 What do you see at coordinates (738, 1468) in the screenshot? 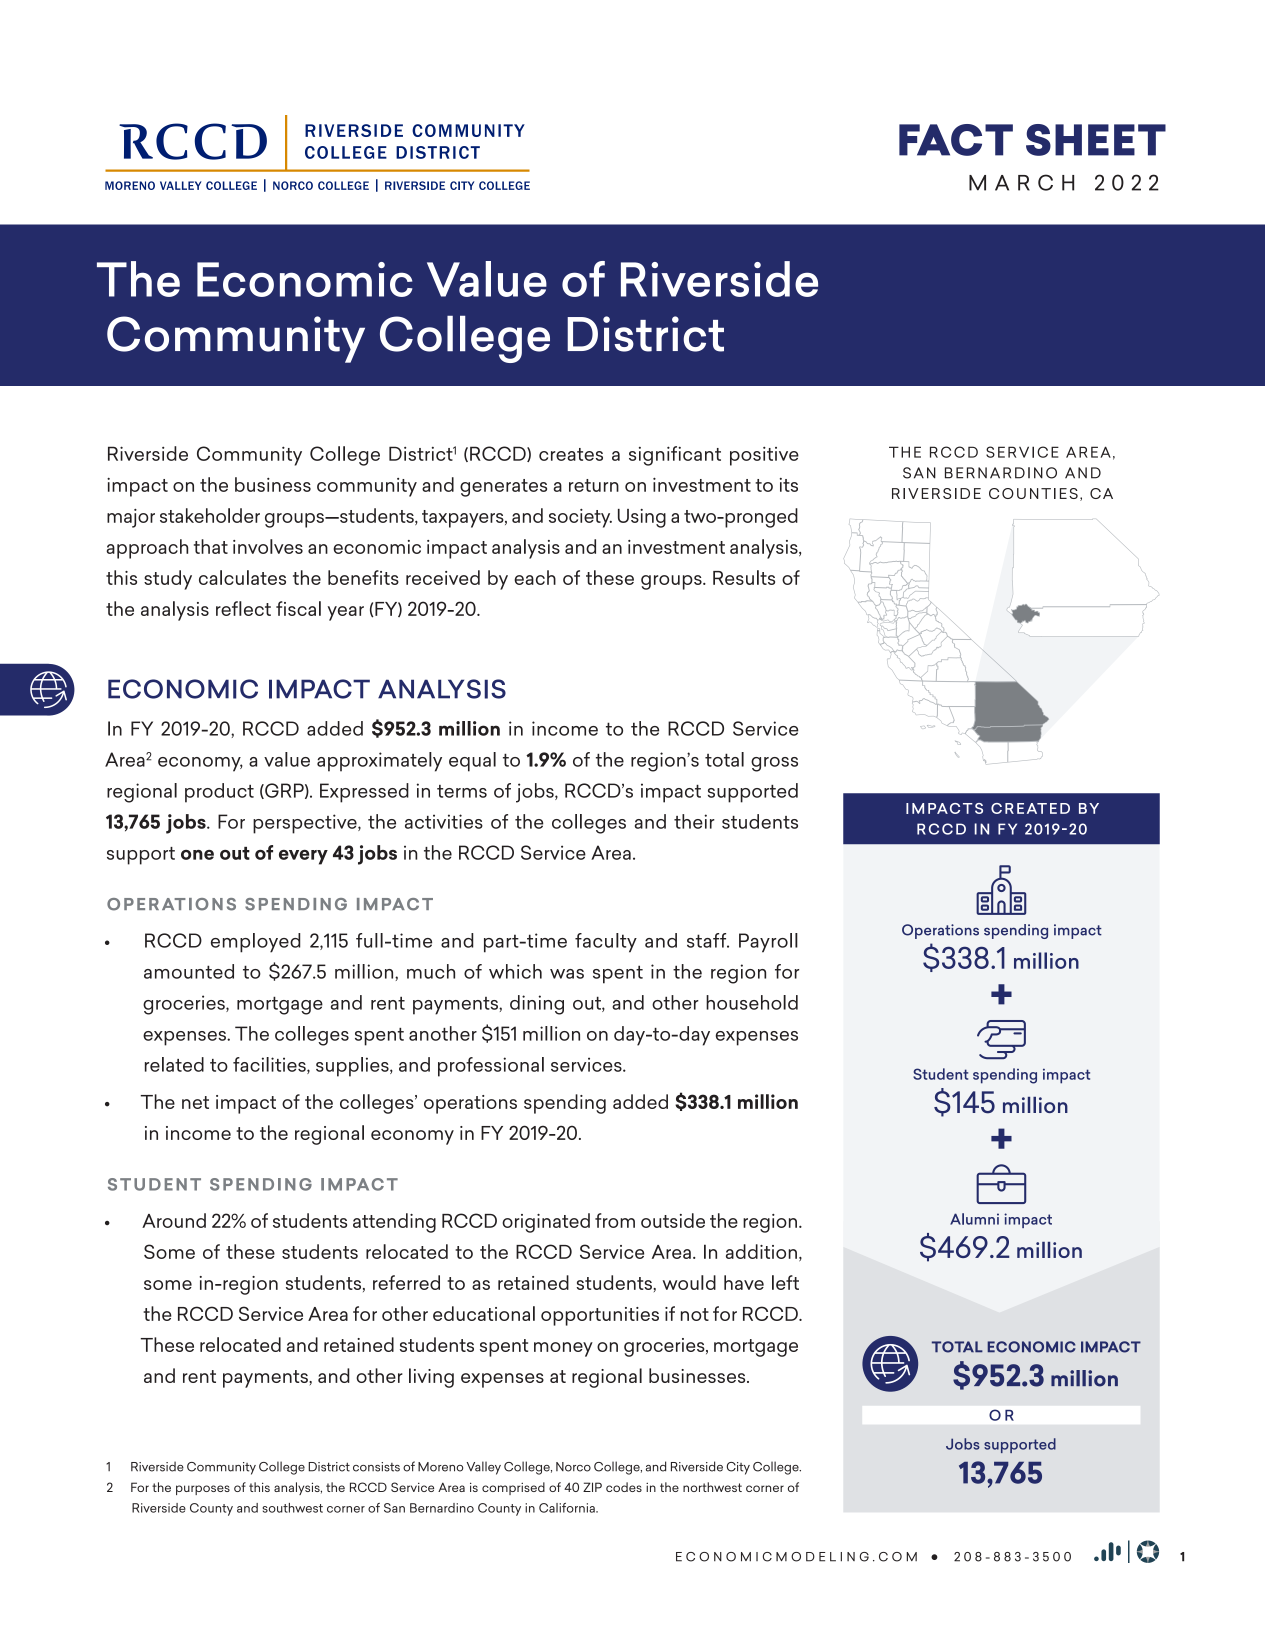
I see `City` at bounding box center [738, 1468].
